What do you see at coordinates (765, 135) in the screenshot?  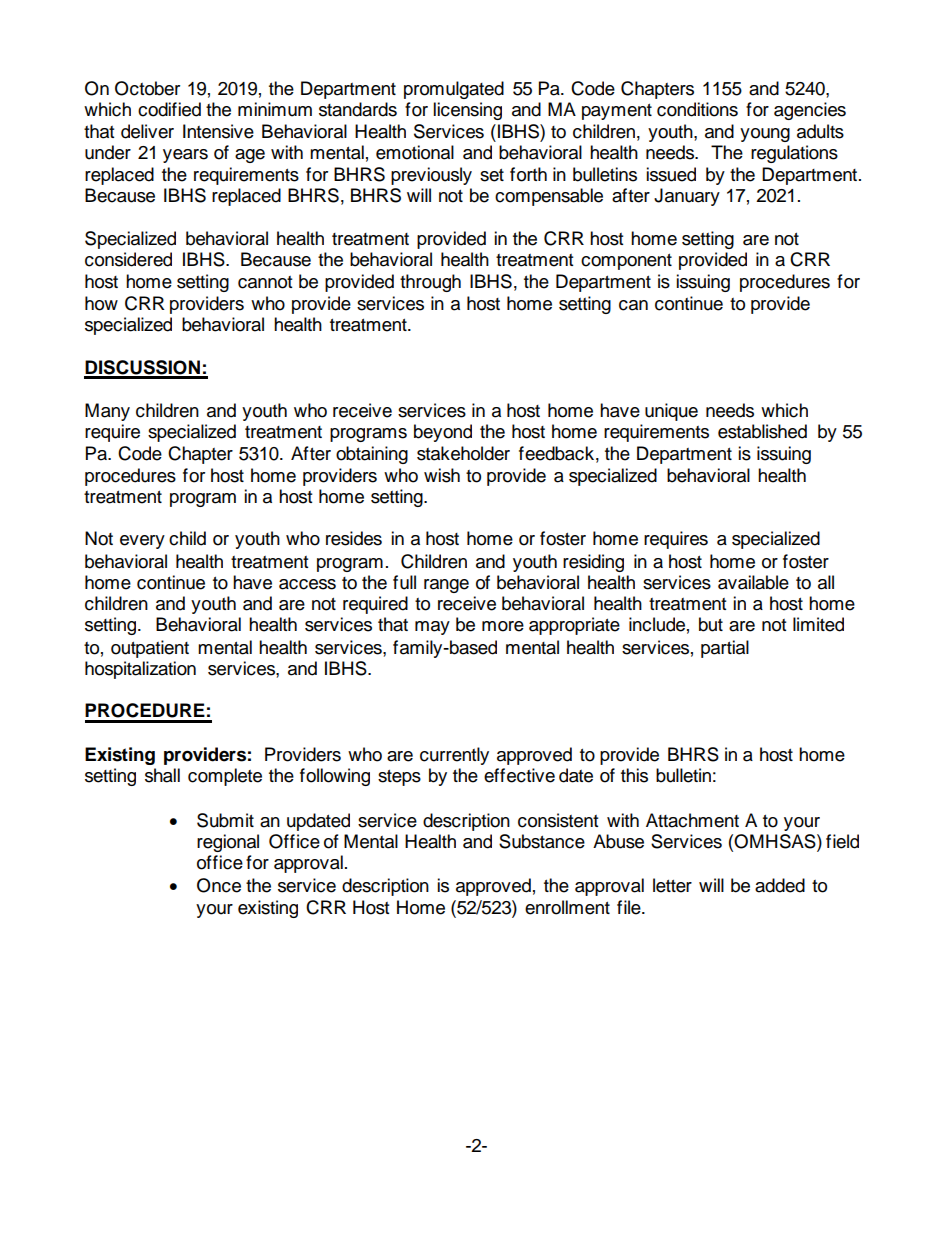 I see `young` at bounding box center [765, 135].
